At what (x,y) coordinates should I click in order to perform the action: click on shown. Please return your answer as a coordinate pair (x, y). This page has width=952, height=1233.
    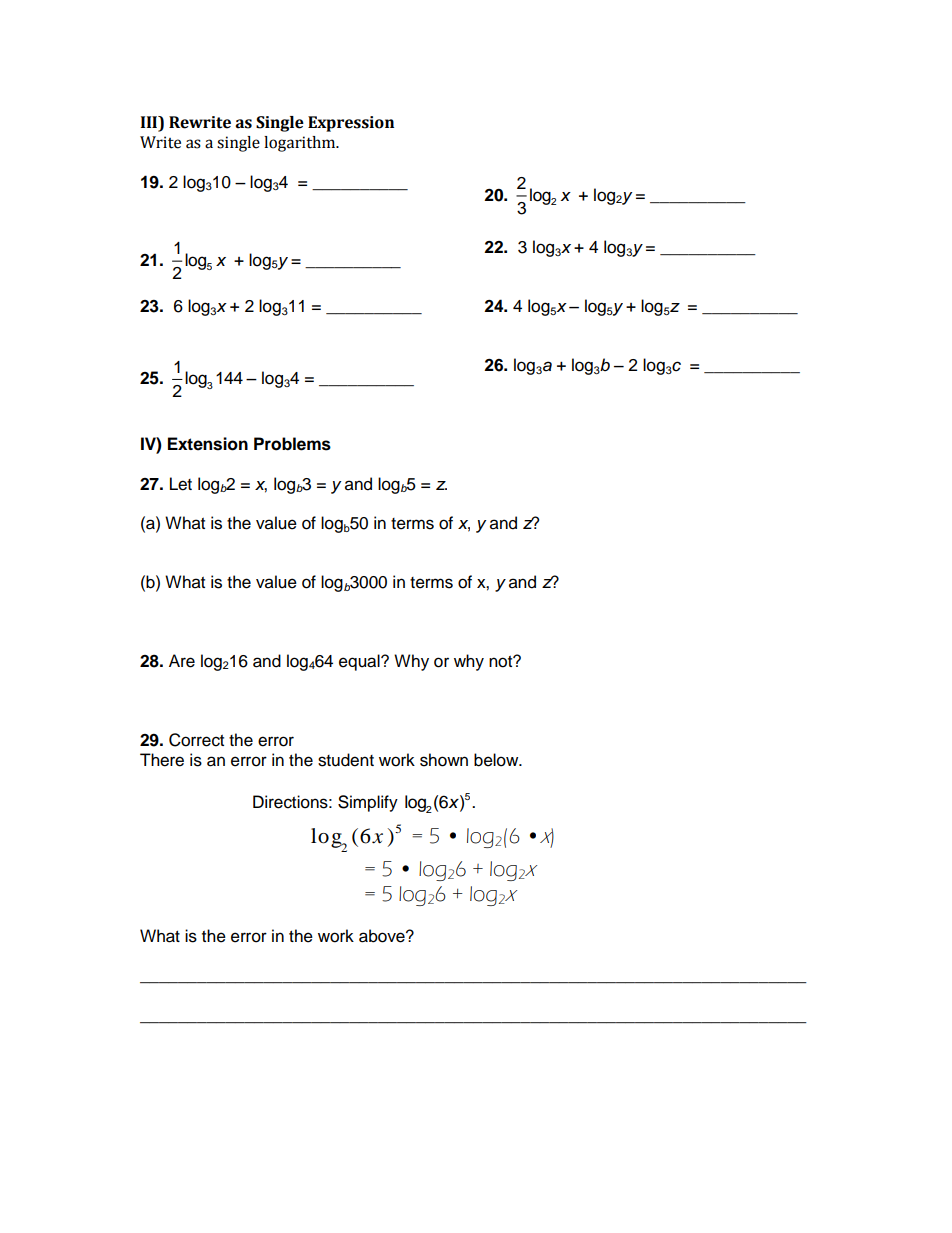
    Looking at the image, I should click on (444, 760).
